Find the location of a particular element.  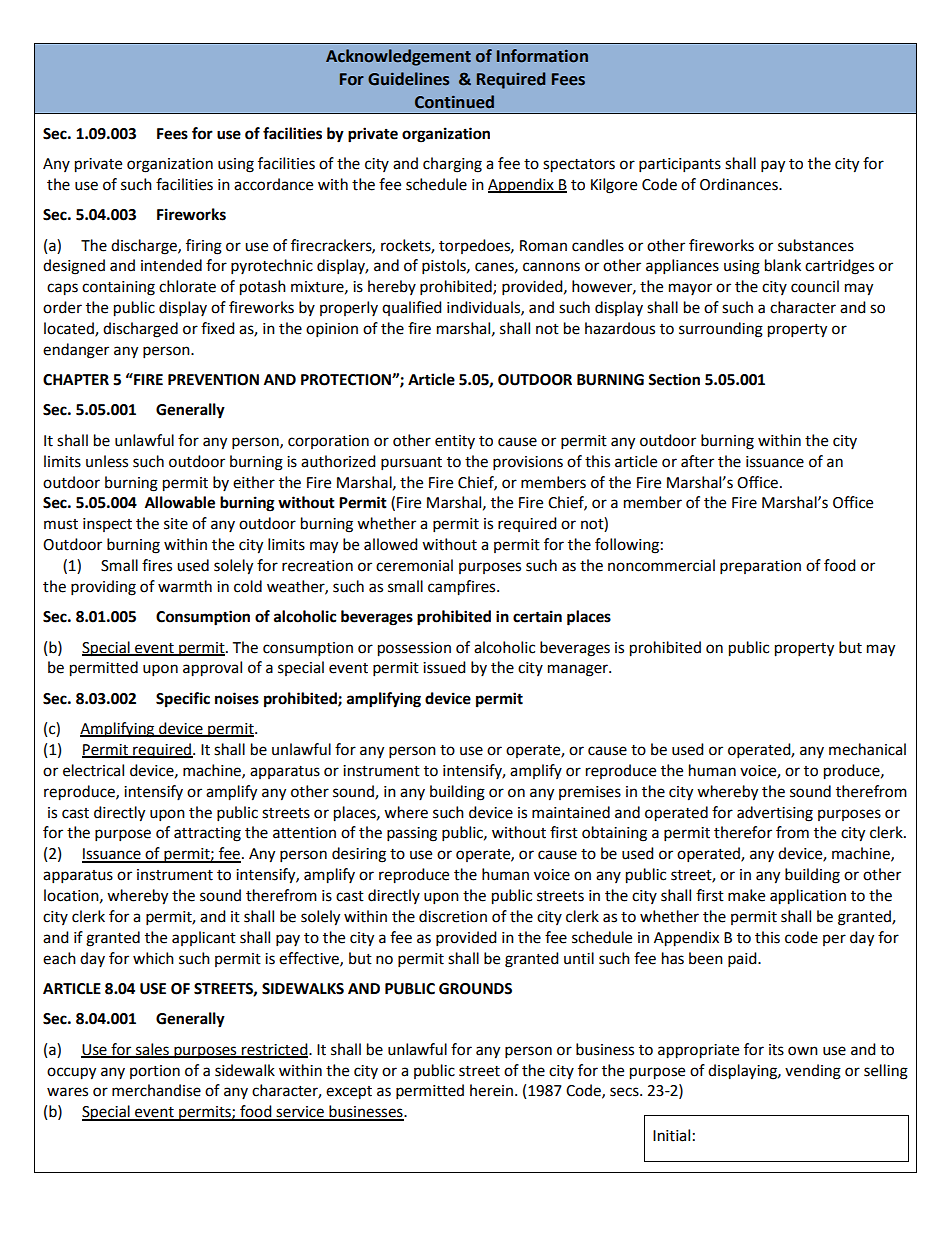

maintained is located at coordinates (571, 812).
